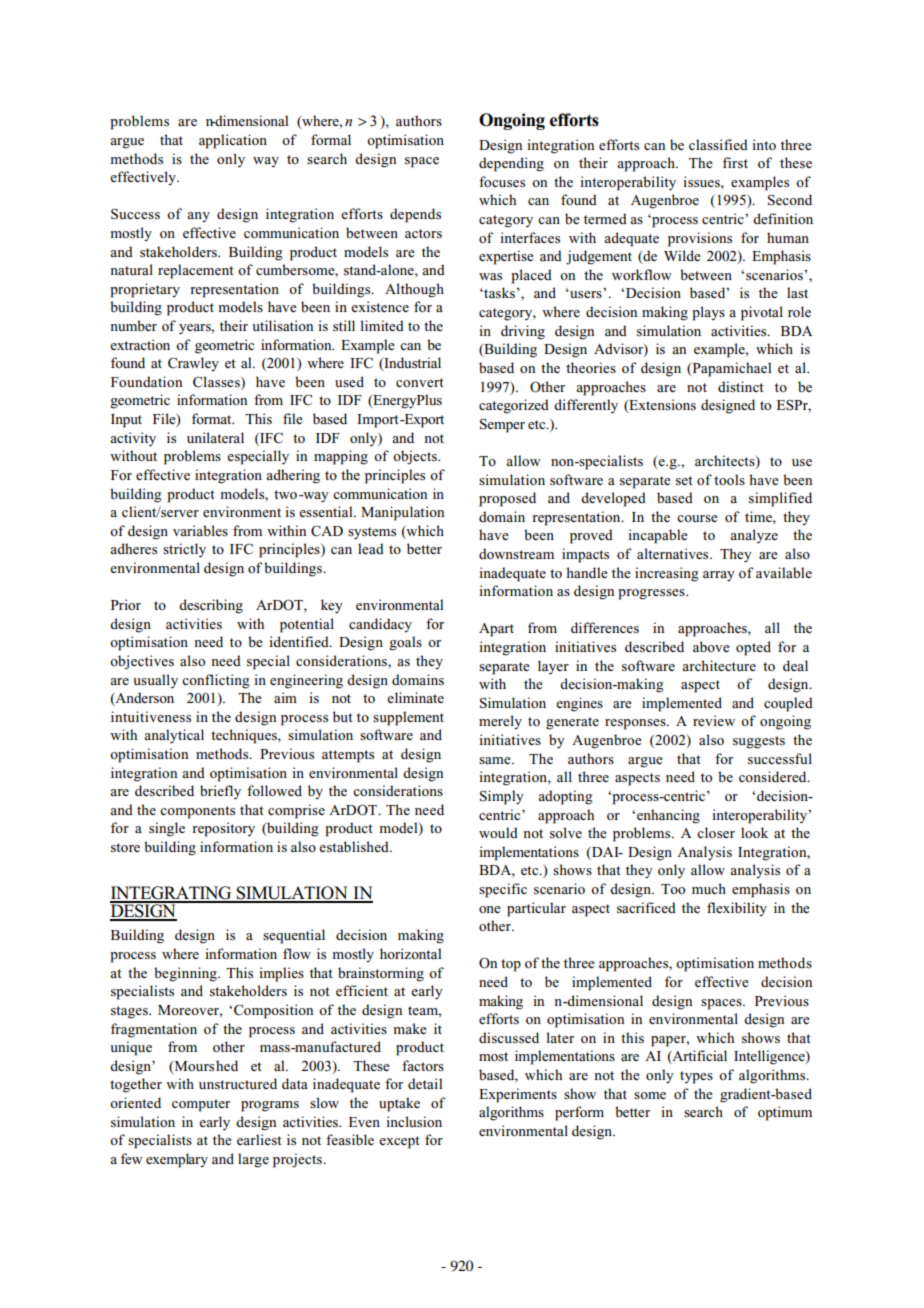  What do you see at coordinates (507, 499) in the screenshot?
I see `proposed` at bounding box center [507, 499].
